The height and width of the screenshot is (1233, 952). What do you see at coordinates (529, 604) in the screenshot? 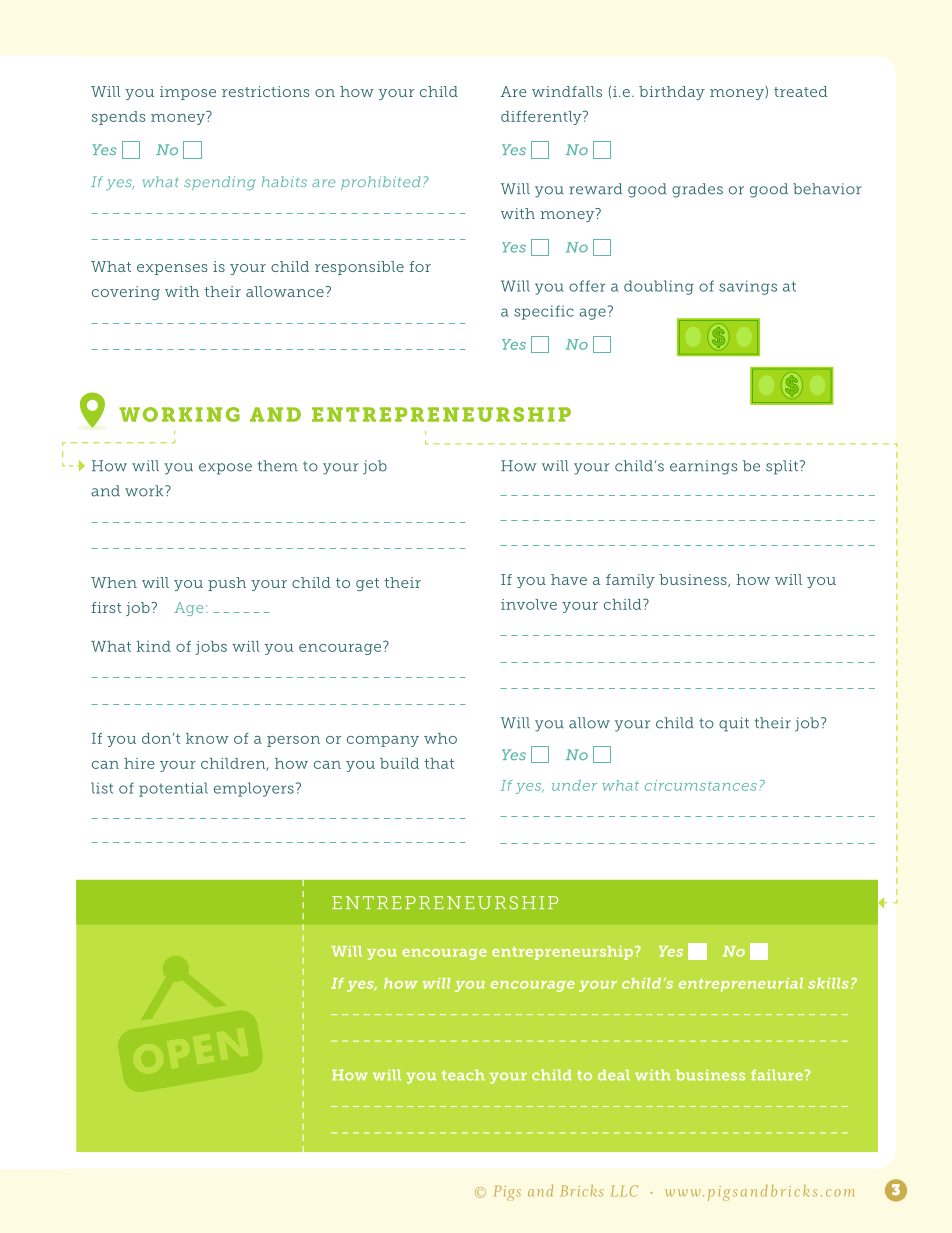
I see `involve` at bounding box center [529, 604].
